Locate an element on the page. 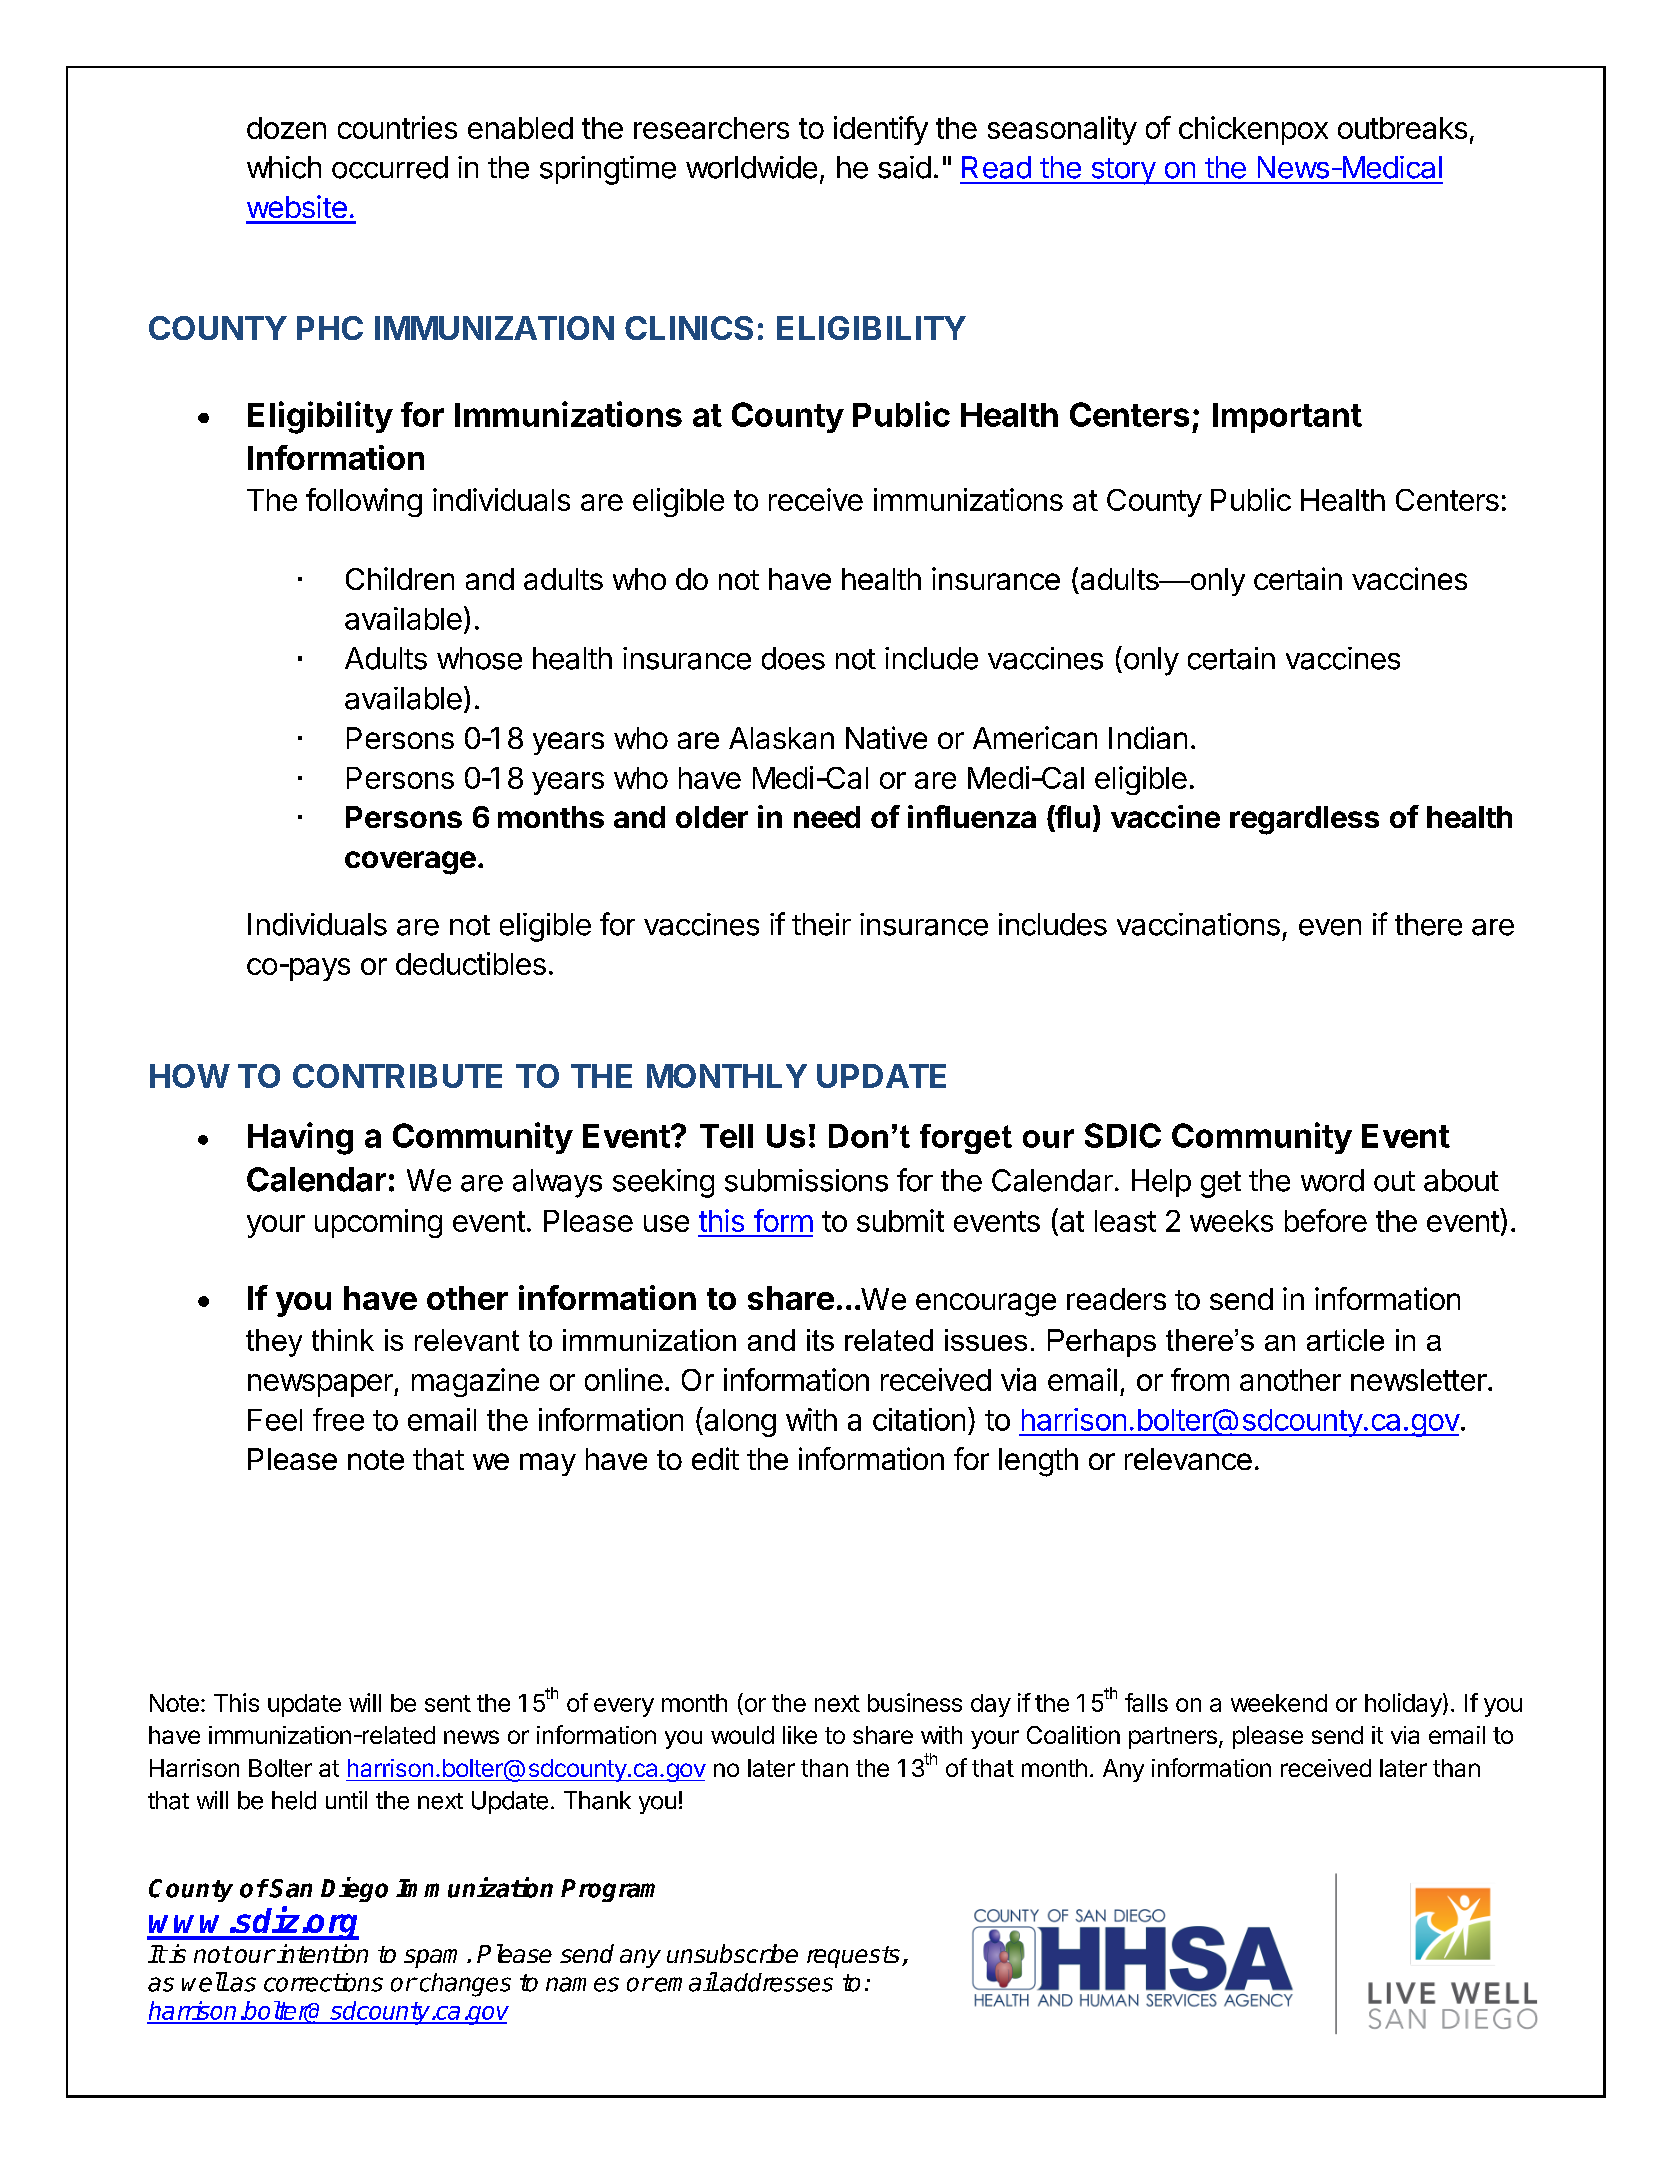 The width and height of the document is (1671, 2163). requests is located at coordinates (853, 1957).
